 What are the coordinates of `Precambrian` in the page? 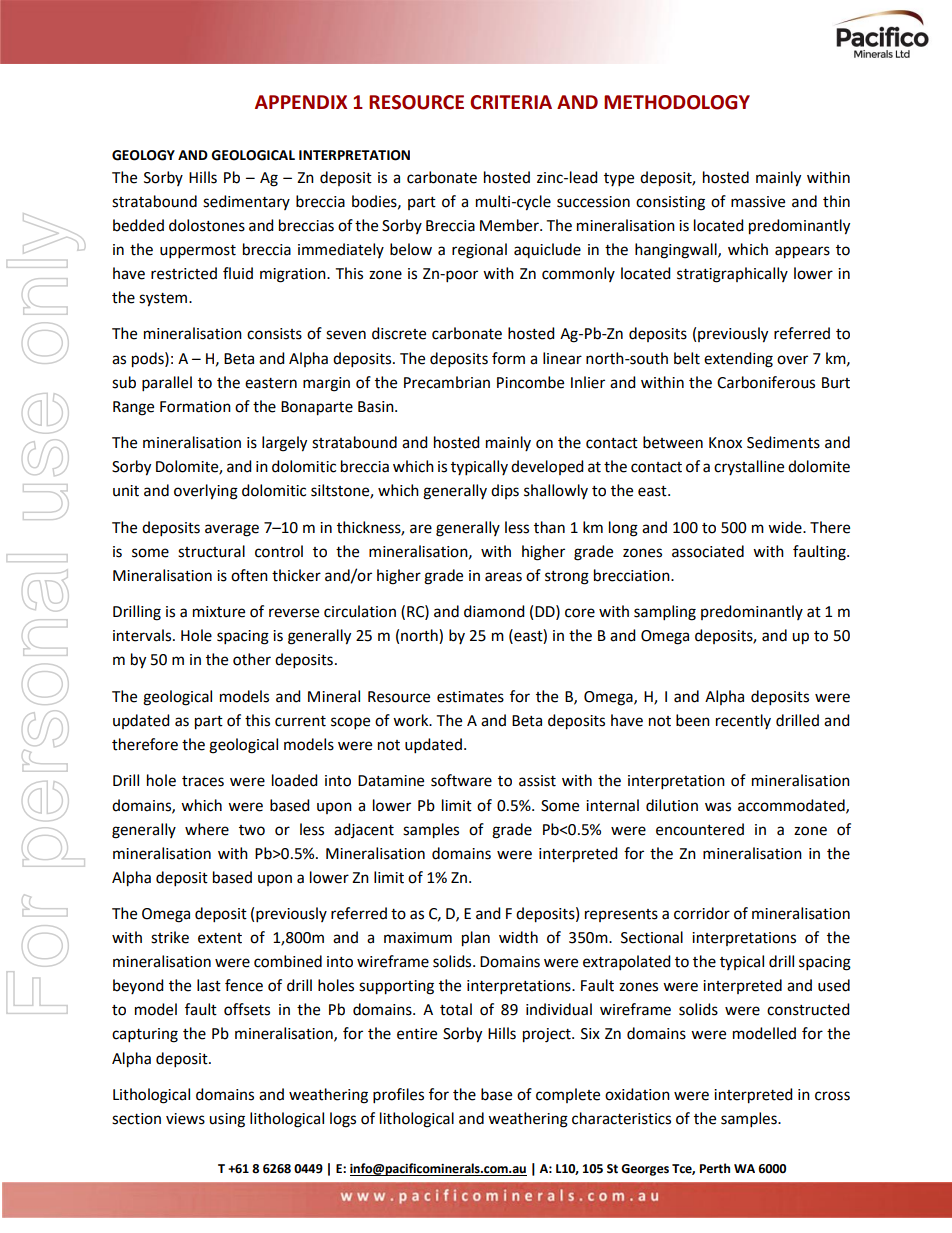 It's located at (447, 382).
